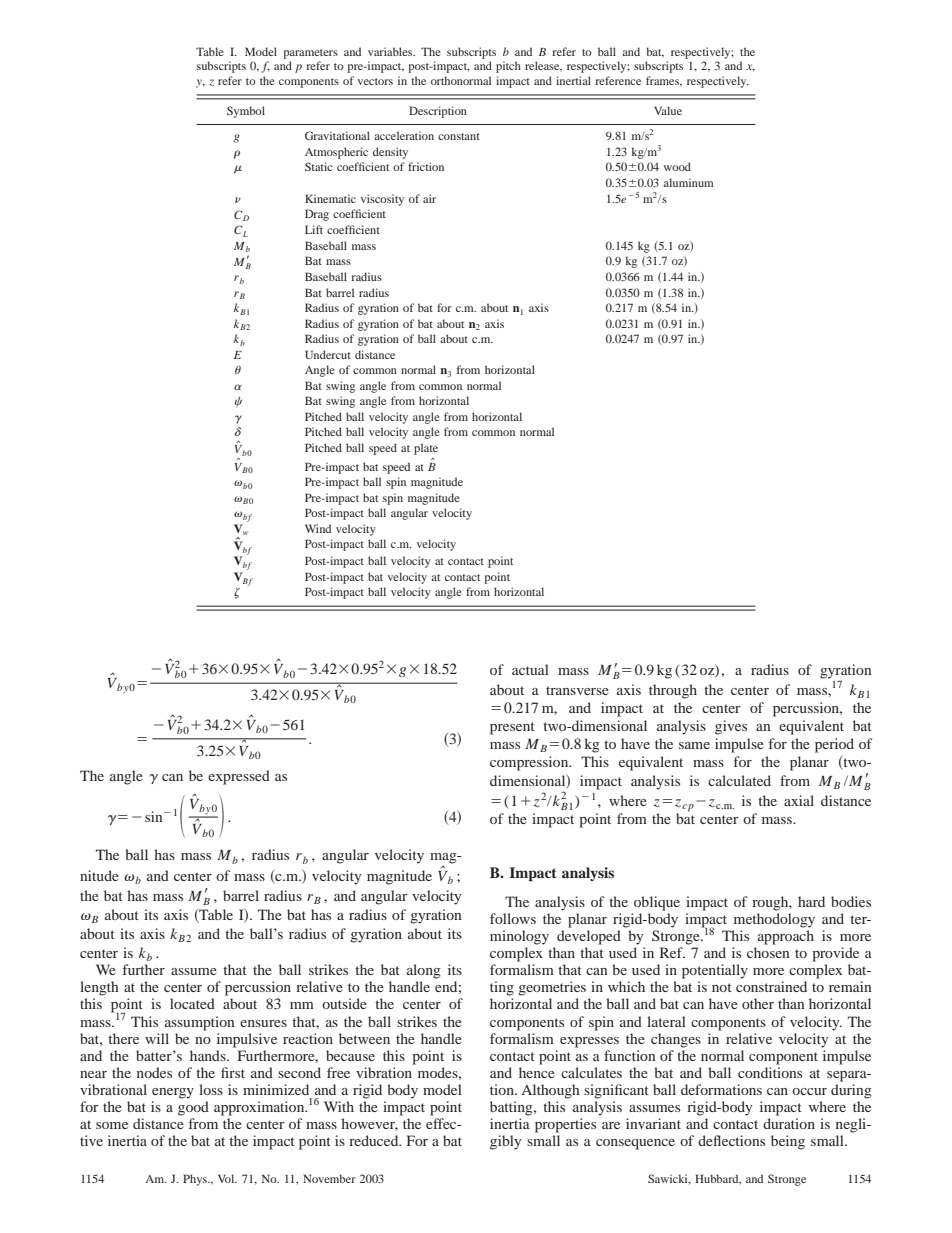  I want to click on aluminum, so click(688, 182).
